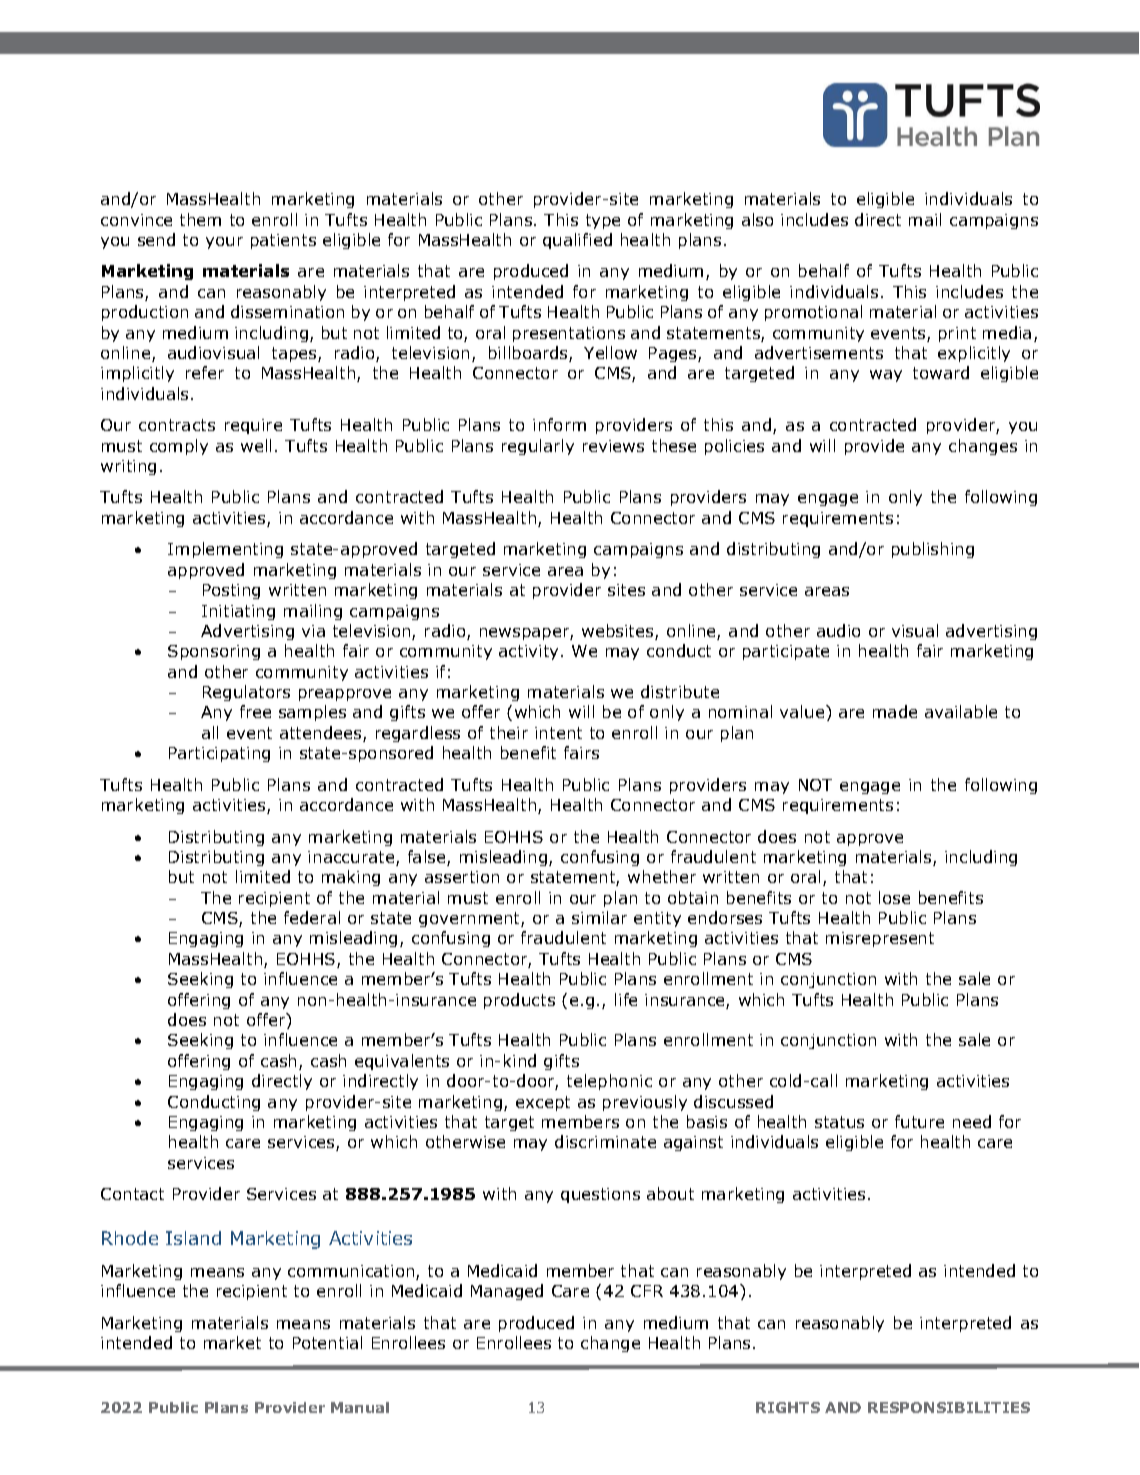 The image size is (1140, 1475). I want to click on Potential, so click(327, 1342).
